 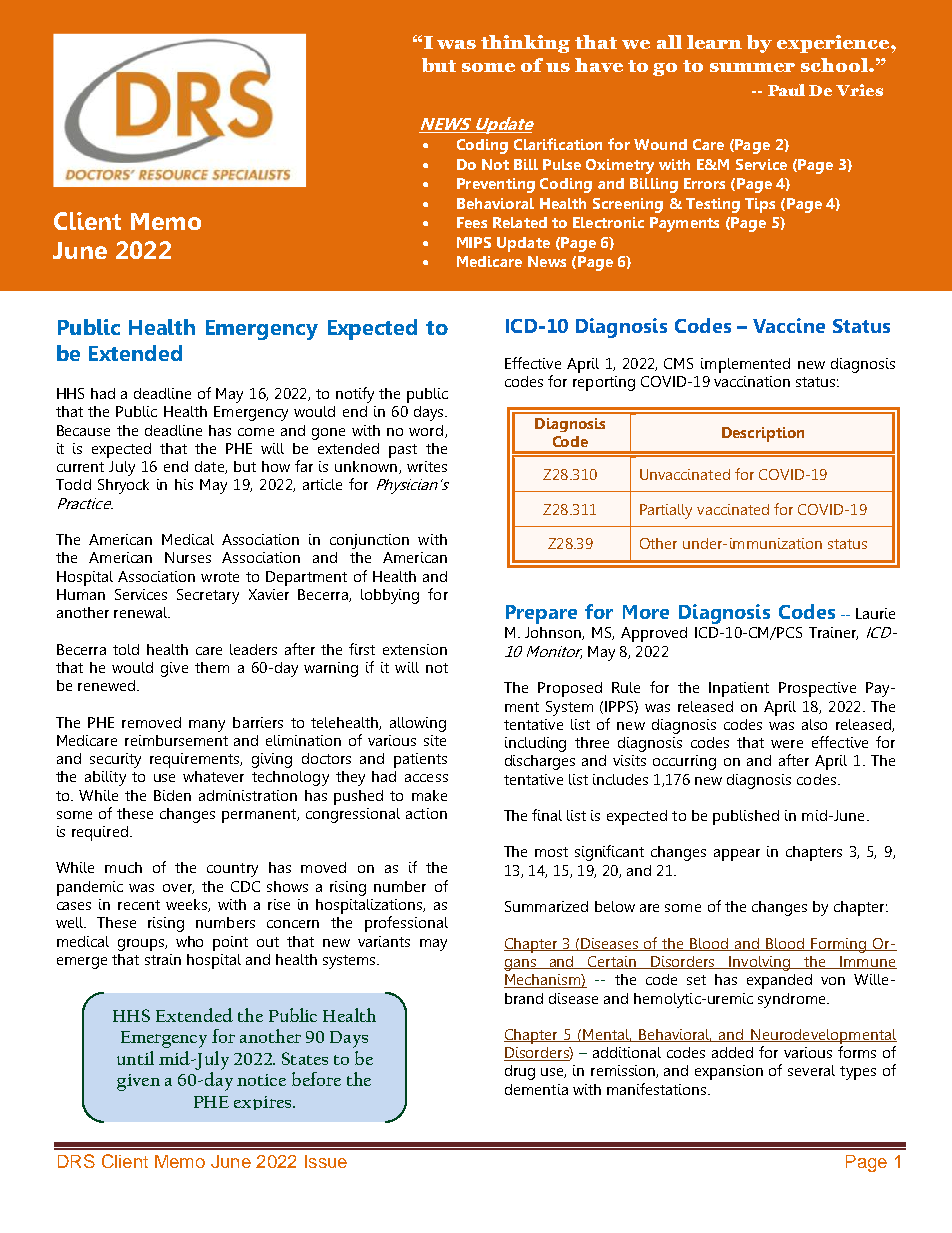 I want to click on much, so click(x=123, y=867).
